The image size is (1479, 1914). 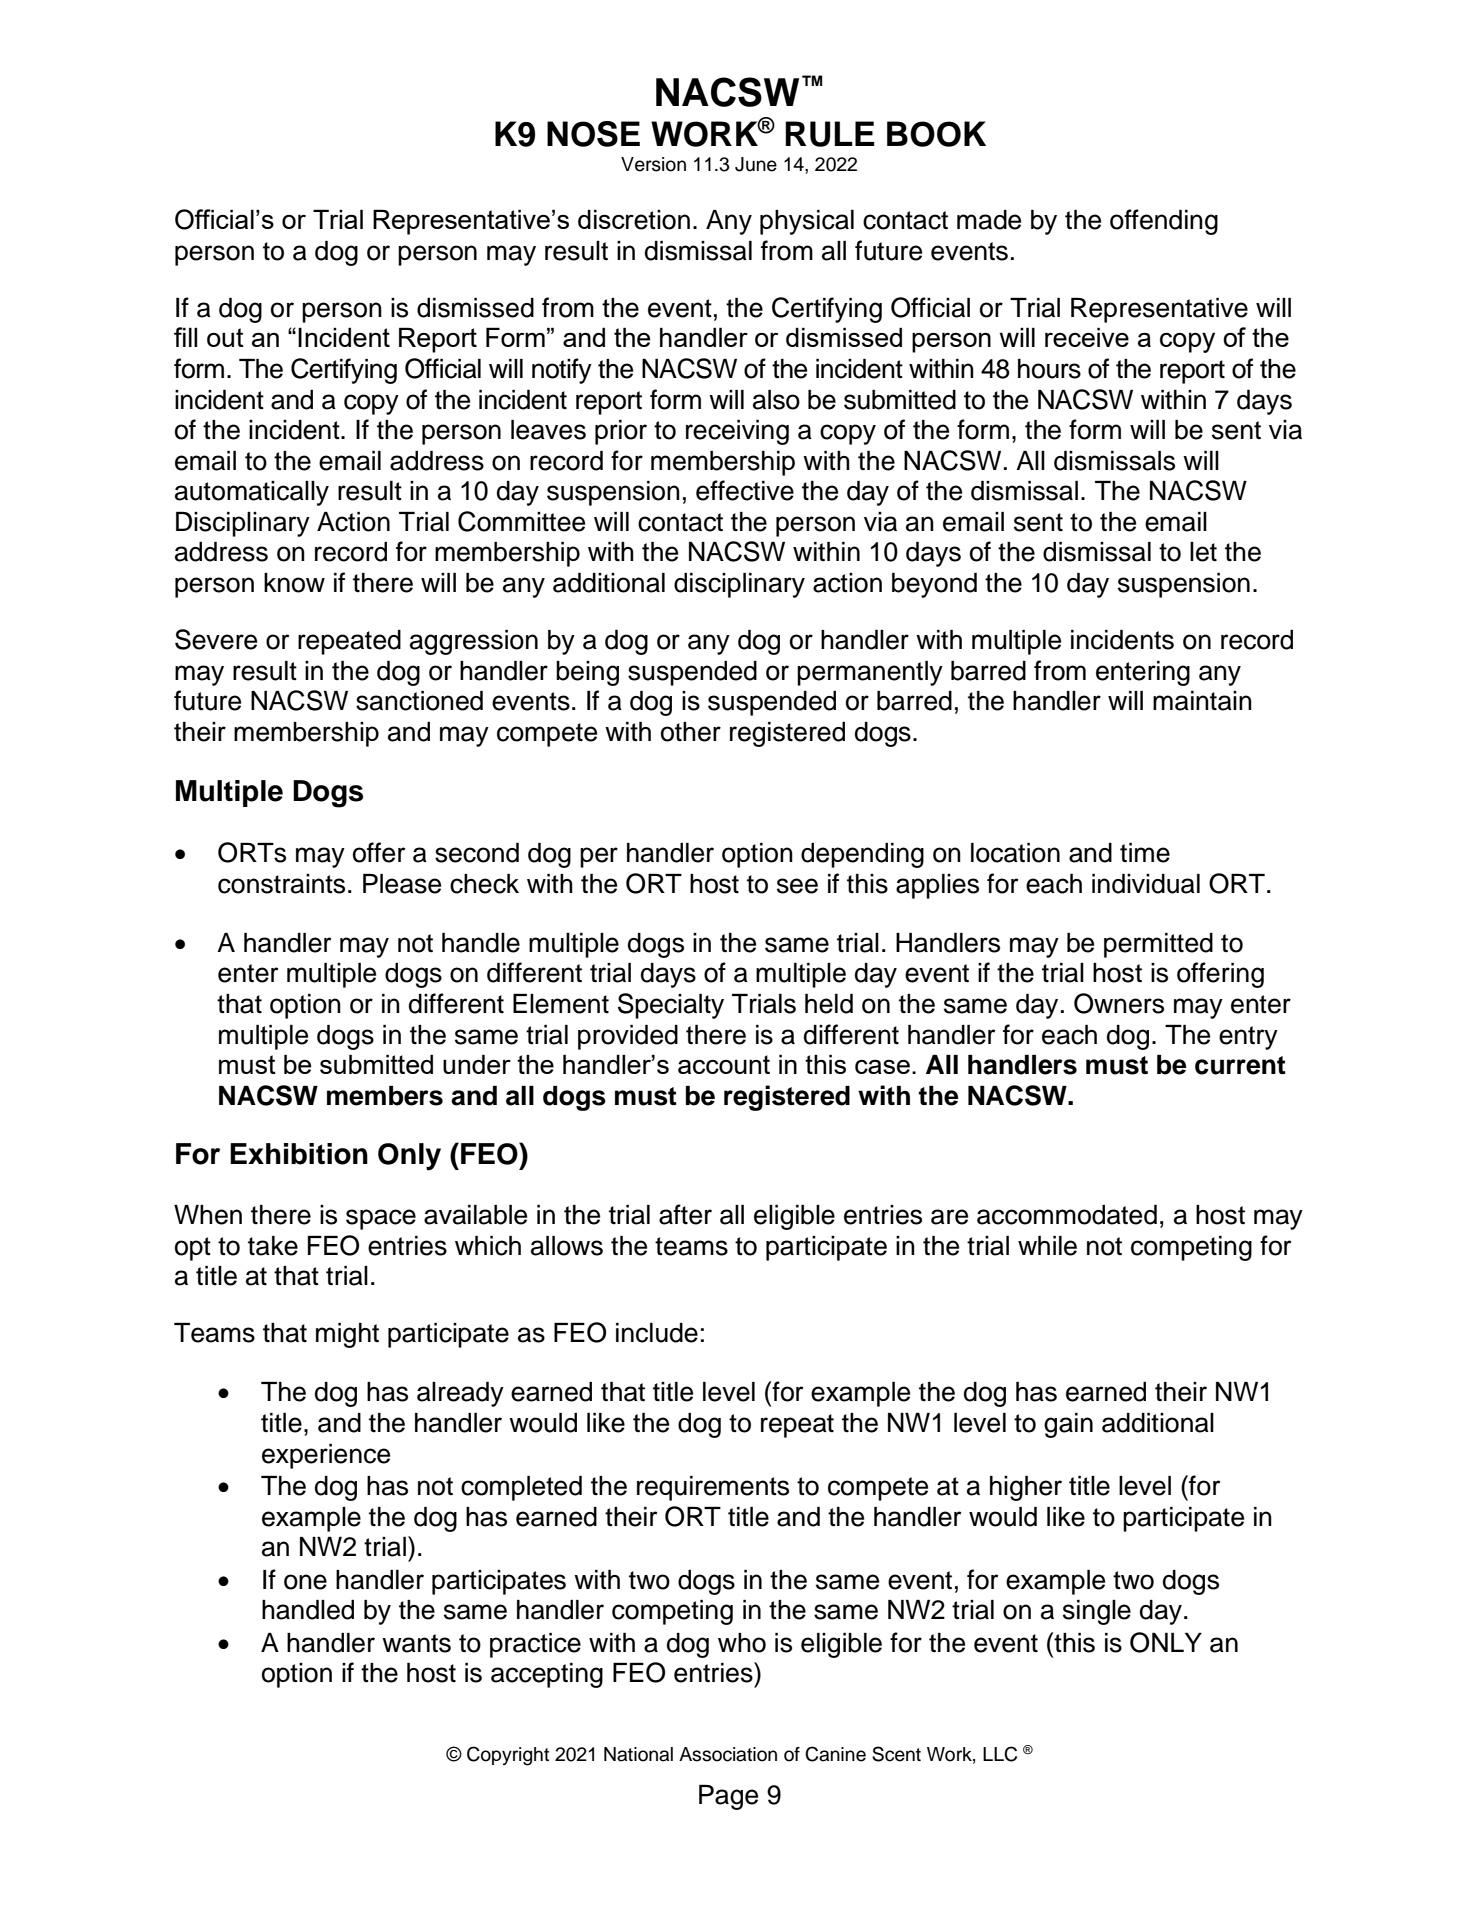 What do you see at coordinates (419, 701) in the screenshot?
I see `sanctioned` at bounding box center [419, 701].
